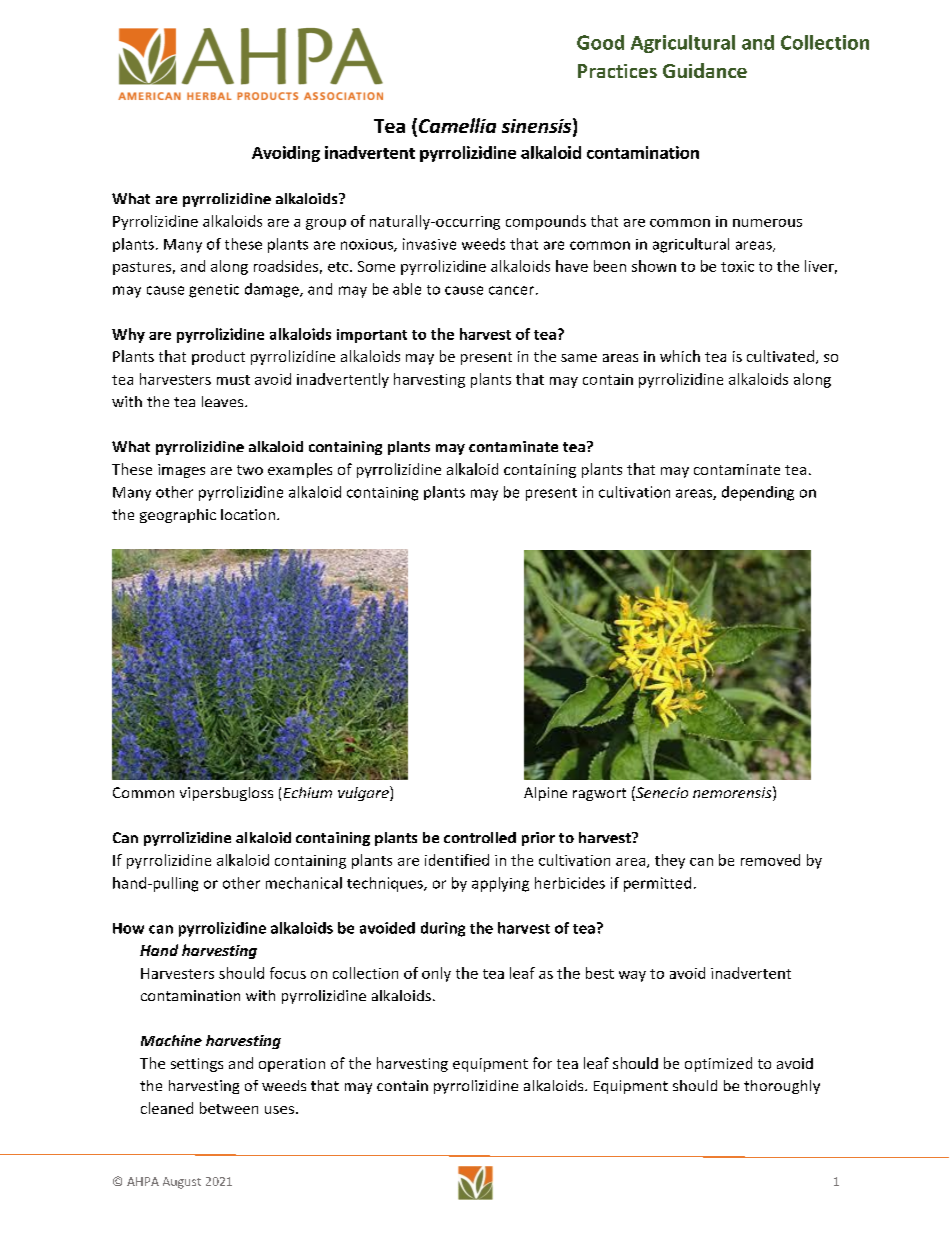 This screenshot has height=1233, width=952. Describe the element at coordinates (182, 1183) in the screenshot. I see `August` at that location.
